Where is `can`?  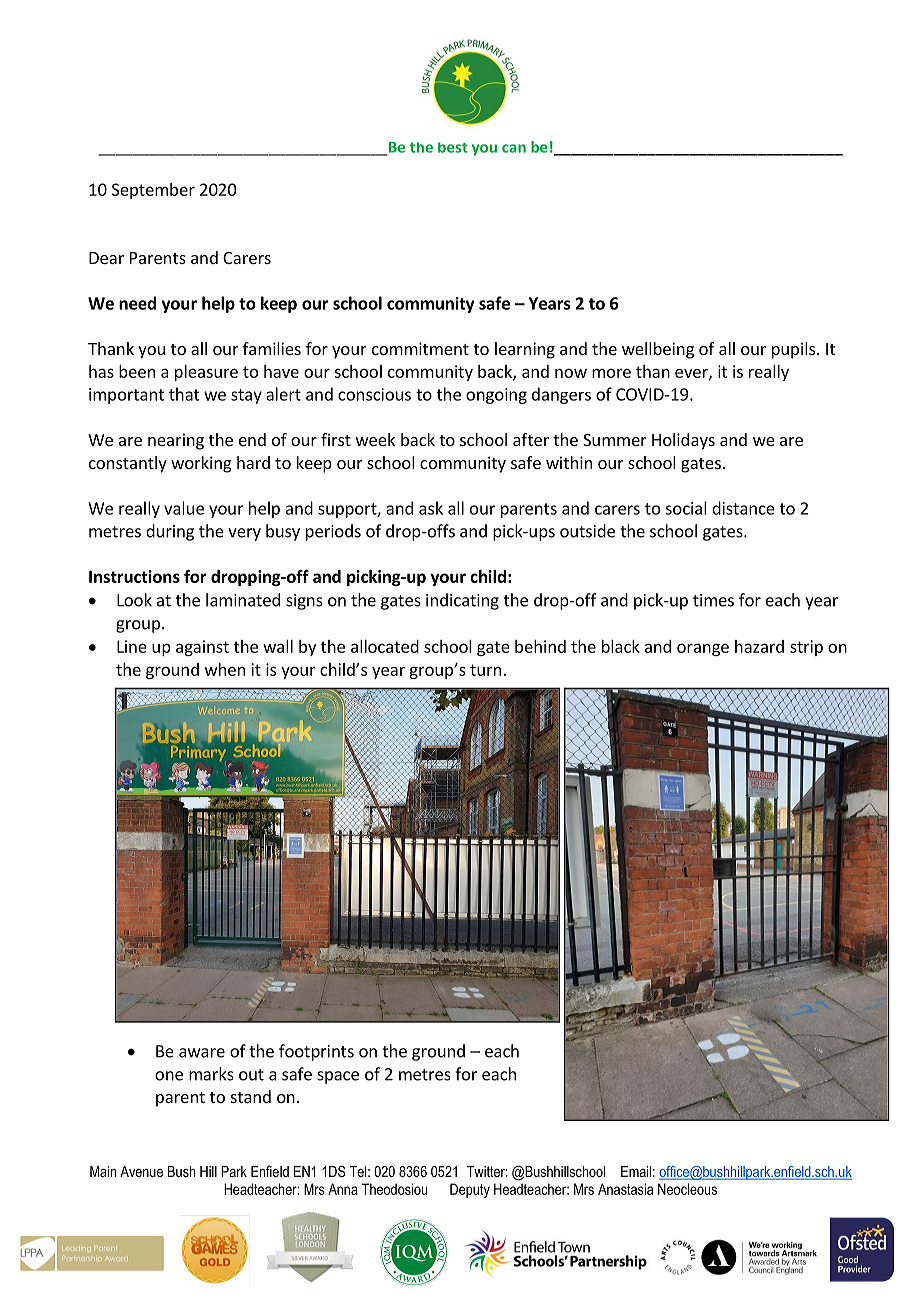 can is located at coordinates (514, 148).
